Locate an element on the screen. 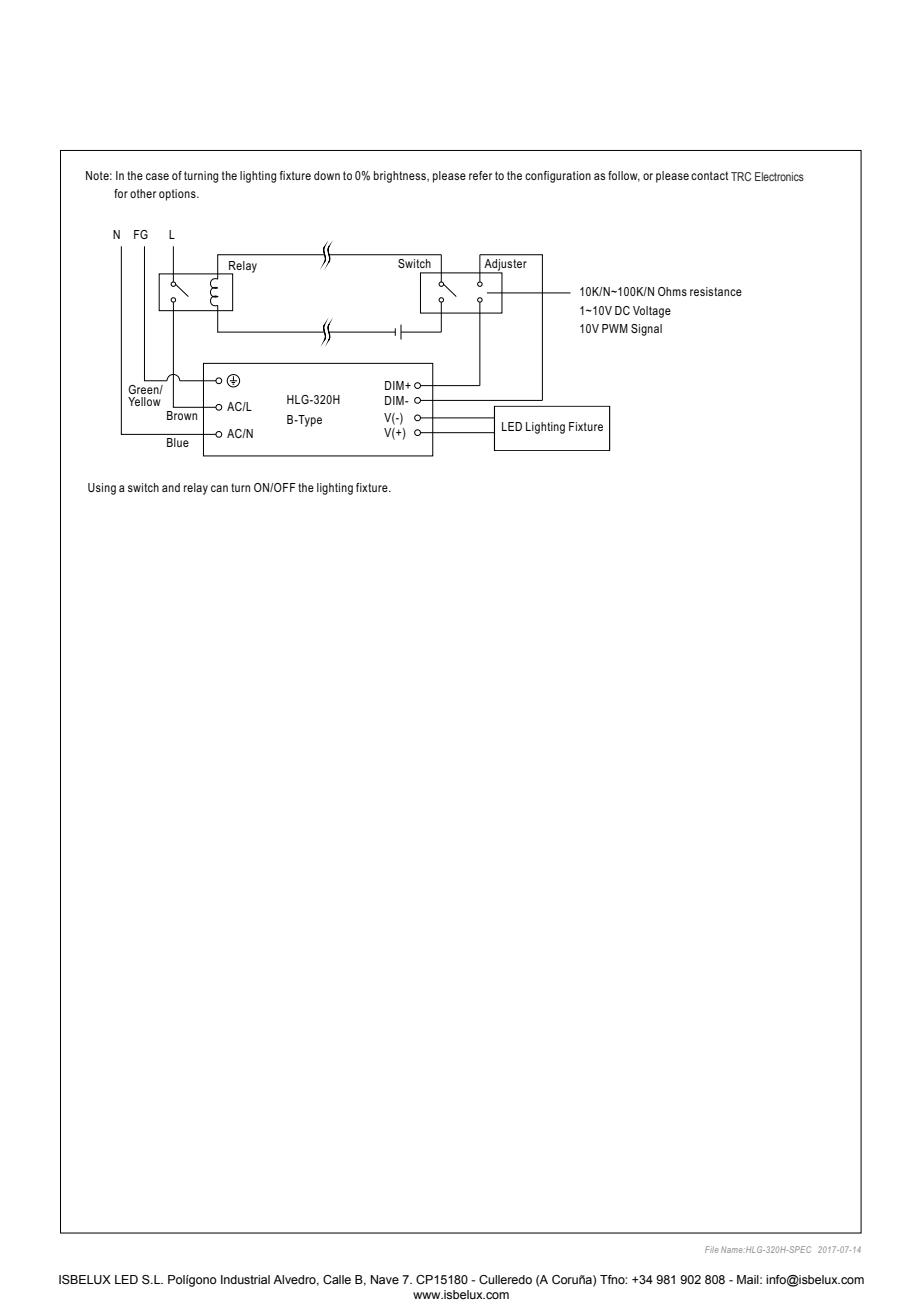 Image resolution: width=923 pixels, height=1316 pixels. can is located at coordinates (219, 488).
